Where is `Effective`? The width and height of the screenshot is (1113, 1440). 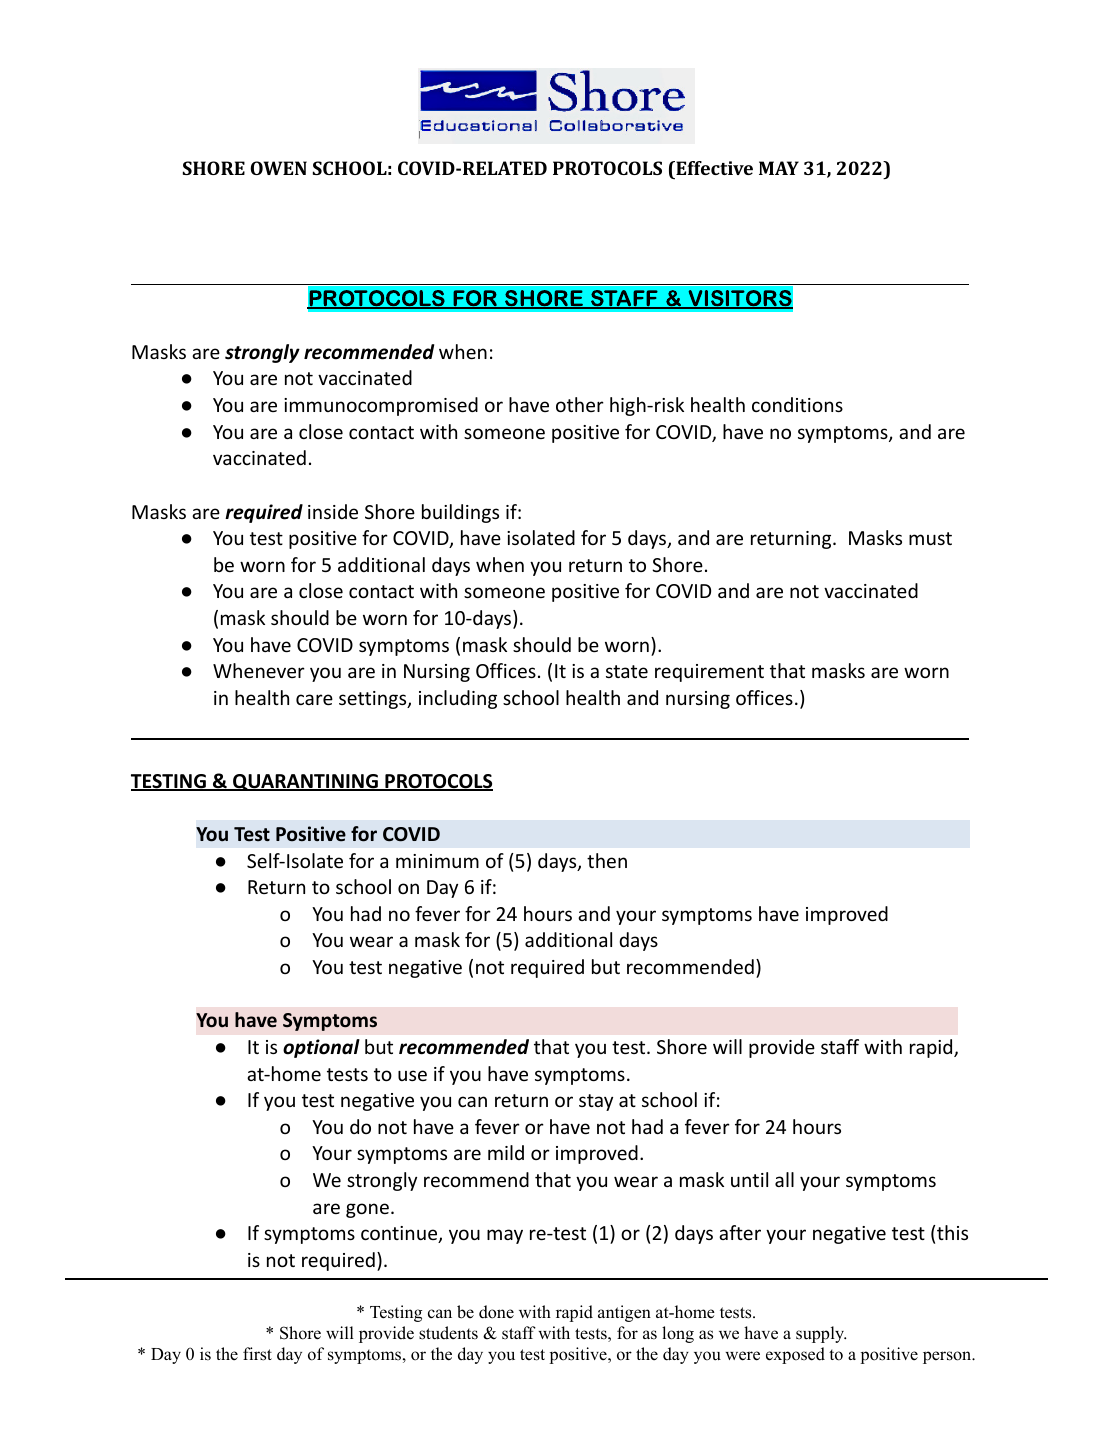 Effective is located at coordinates (713, 168).
